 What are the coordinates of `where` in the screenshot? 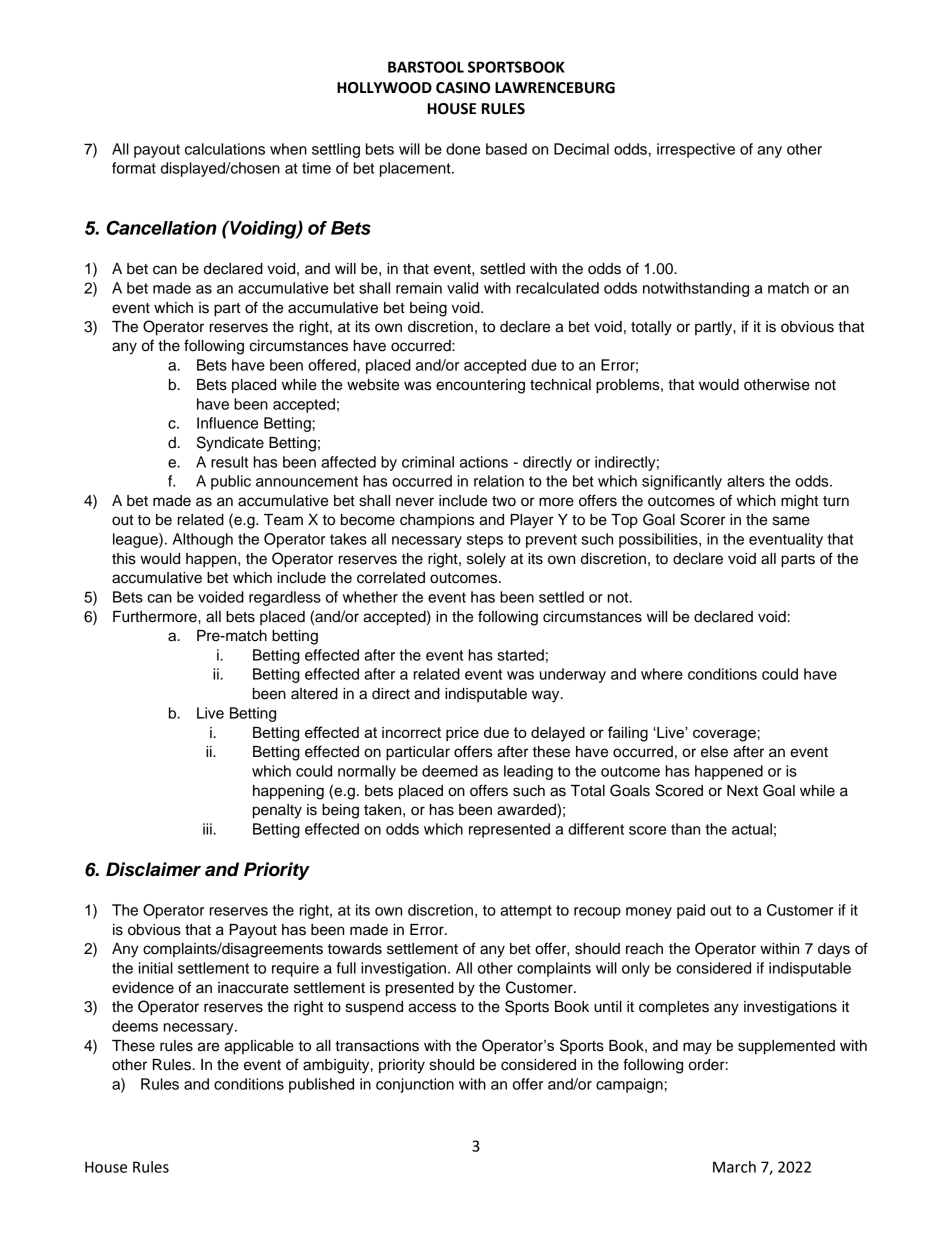 It's located at (662, 674).
